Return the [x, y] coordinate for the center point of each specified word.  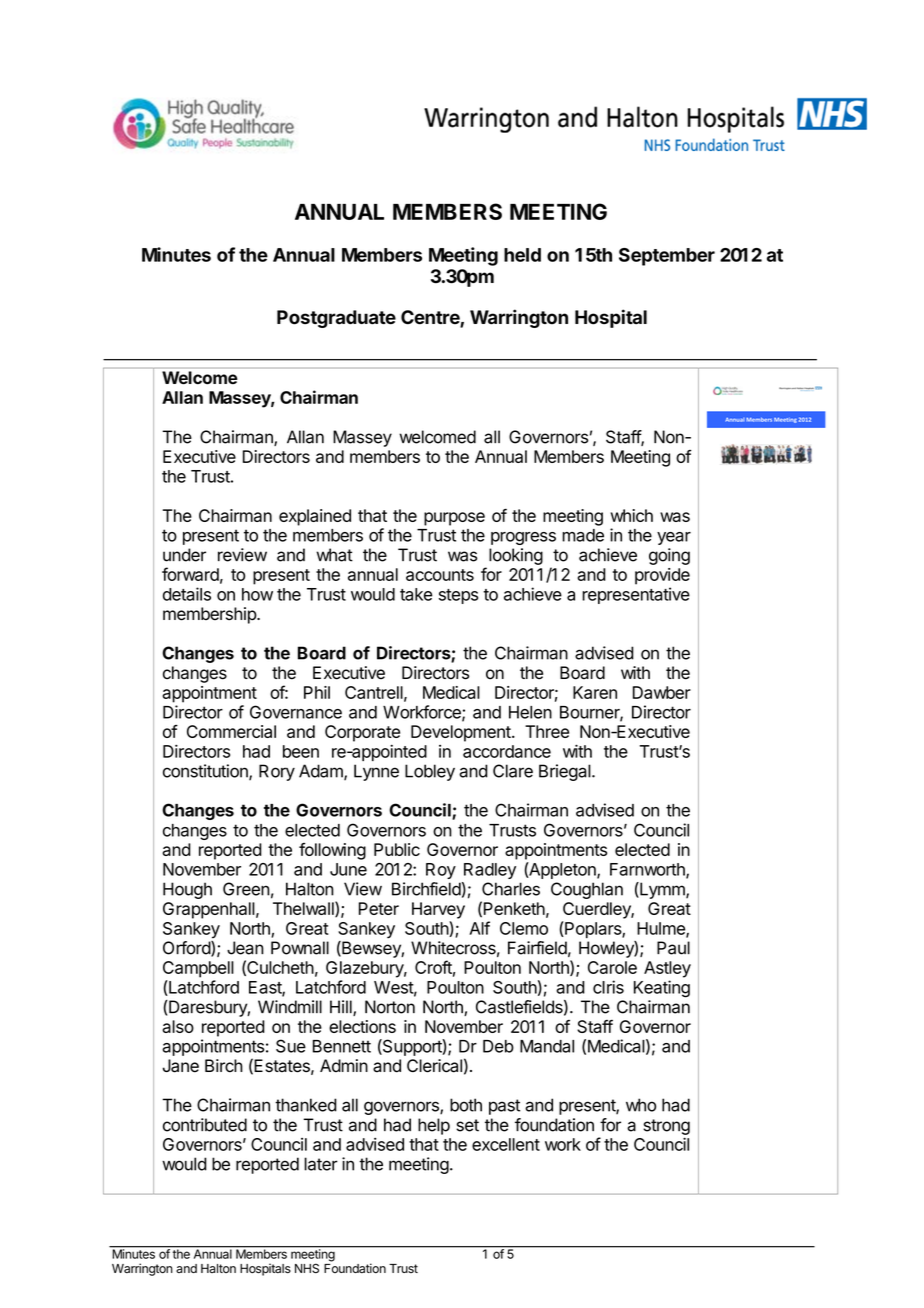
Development [462, 733]
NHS [307, 1268]
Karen [595, 692]
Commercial [231, 731]
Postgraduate [336, 319]
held [522, 255]
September [667, 257]
